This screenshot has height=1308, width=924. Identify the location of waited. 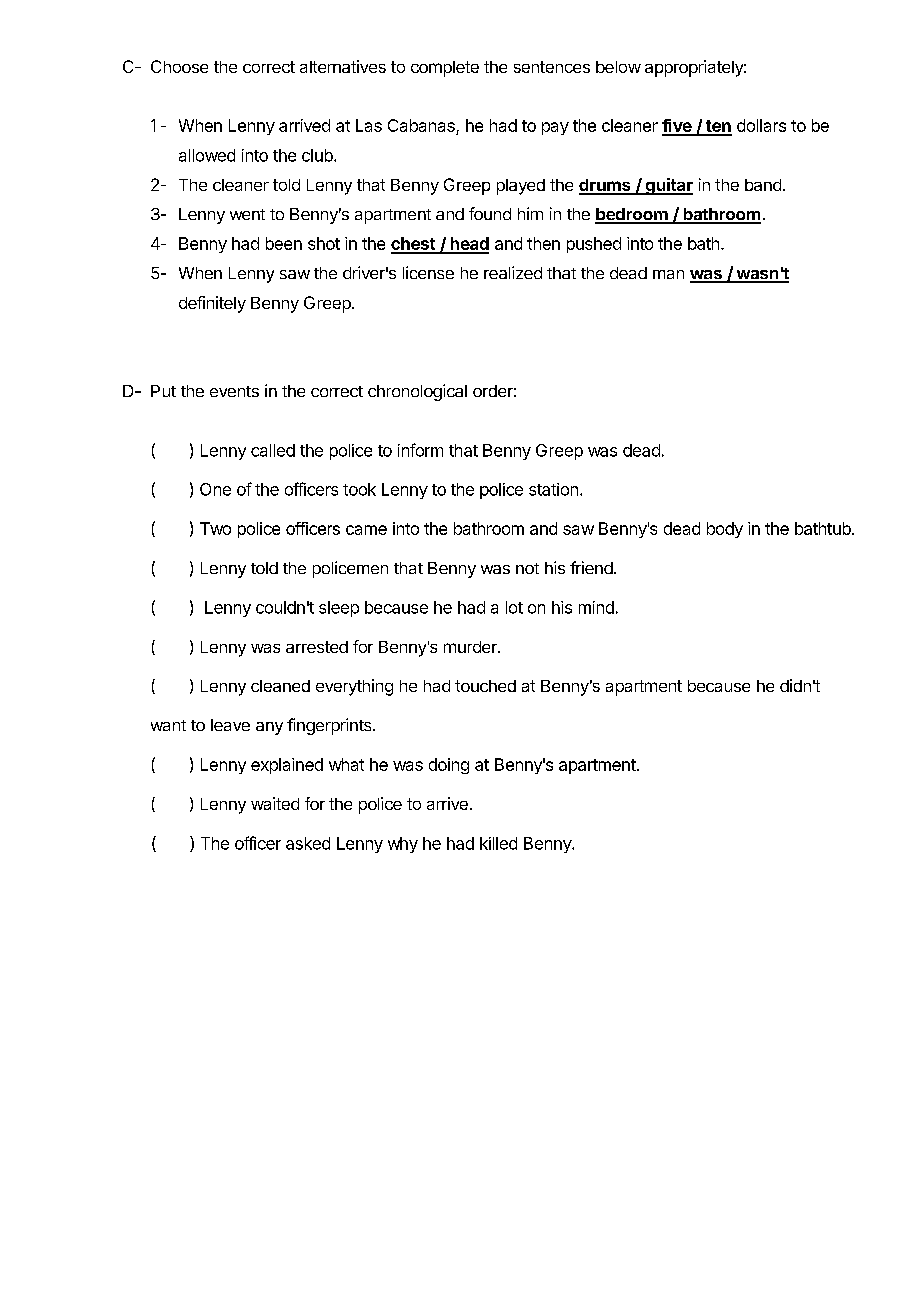
(275, 803).
